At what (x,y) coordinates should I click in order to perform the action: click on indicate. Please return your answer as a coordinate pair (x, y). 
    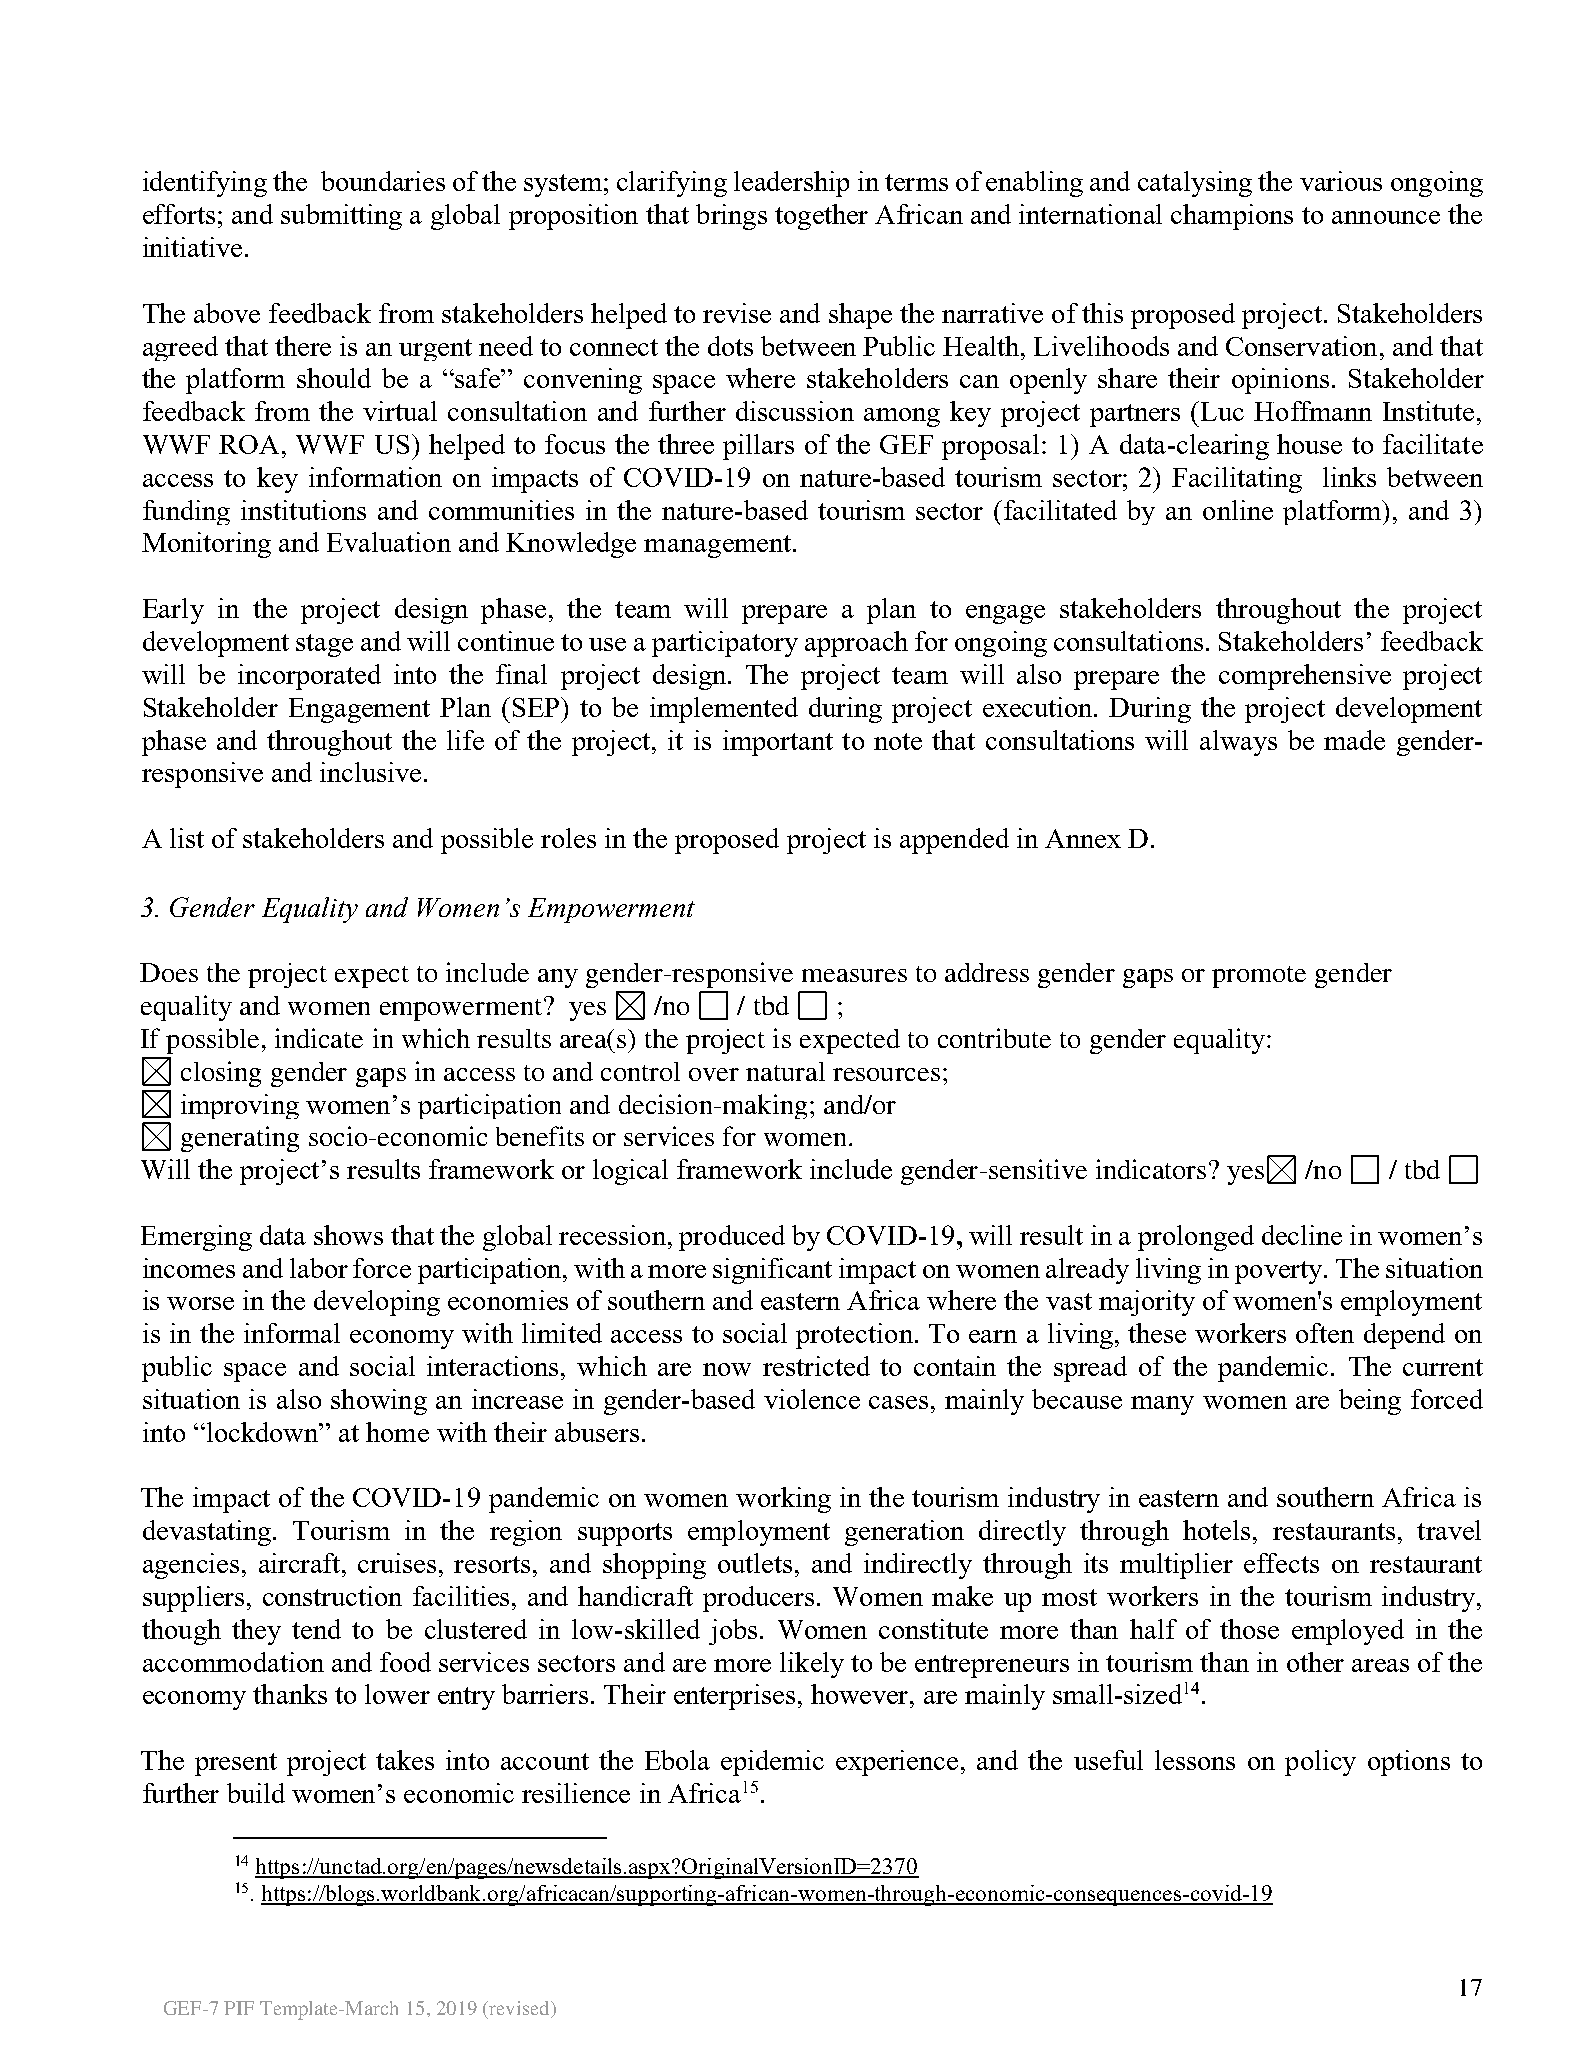
    Looking at the image, I should click on (319, 1038).
